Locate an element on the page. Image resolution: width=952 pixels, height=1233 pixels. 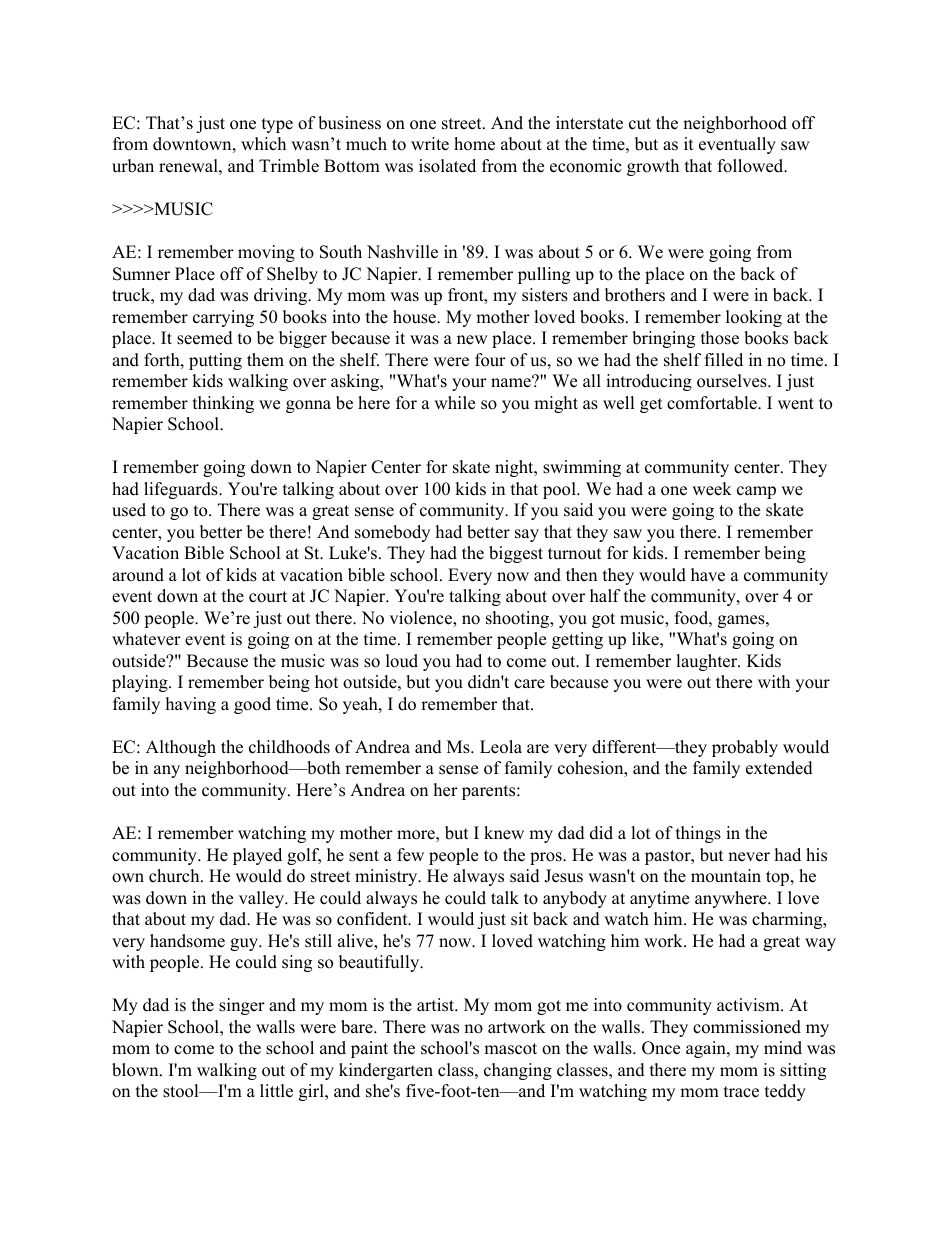
court is located at coordinates (268, 597).
